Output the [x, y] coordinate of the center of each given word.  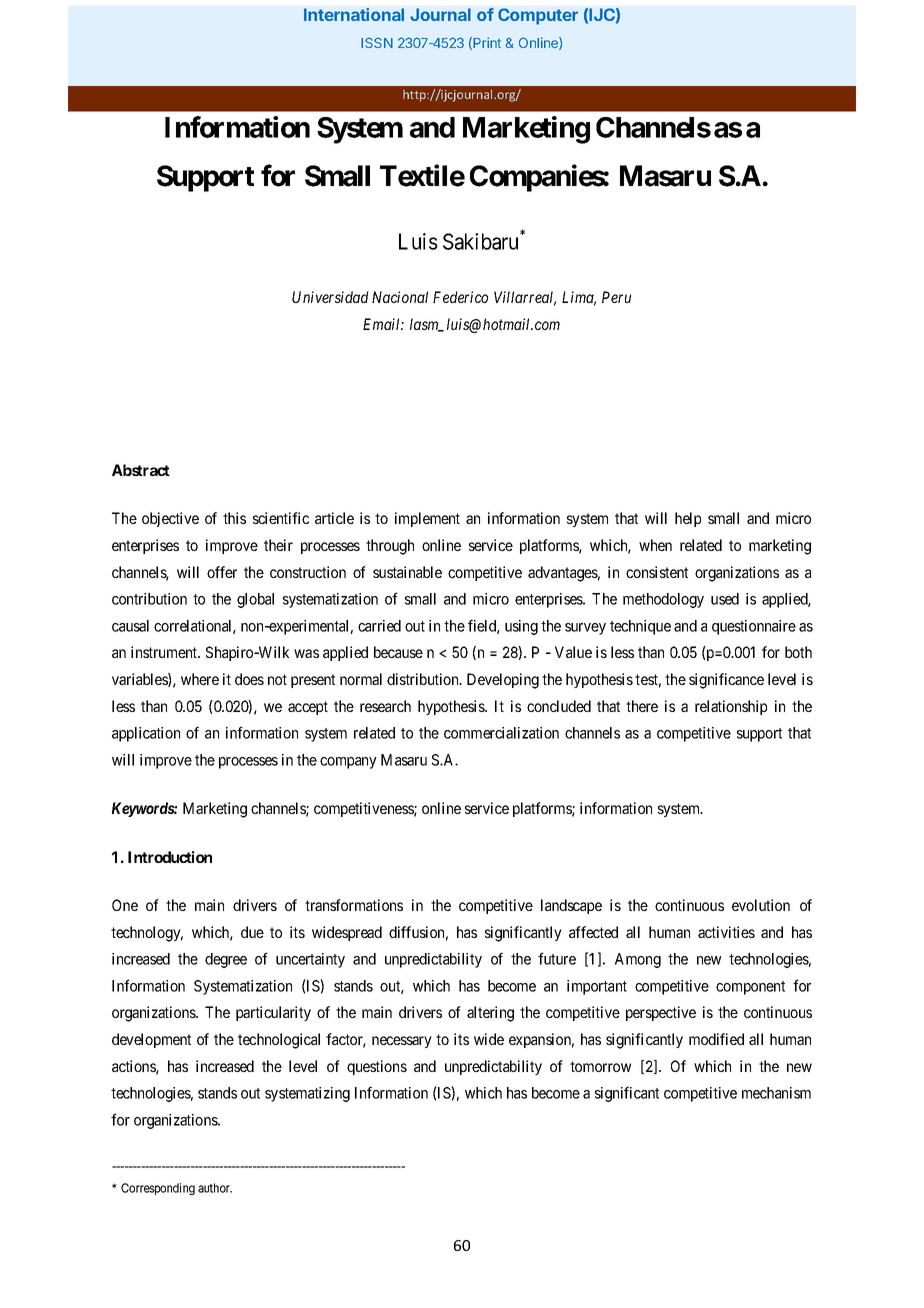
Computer [538, 16]
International [354, 14]
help [688, 519]
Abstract [141, 470]
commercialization [501, 733]
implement [427, 519]
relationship [731, 707]
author [215, 1188]
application [146, 734]
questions [377, 1067]
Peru [616, 297]
